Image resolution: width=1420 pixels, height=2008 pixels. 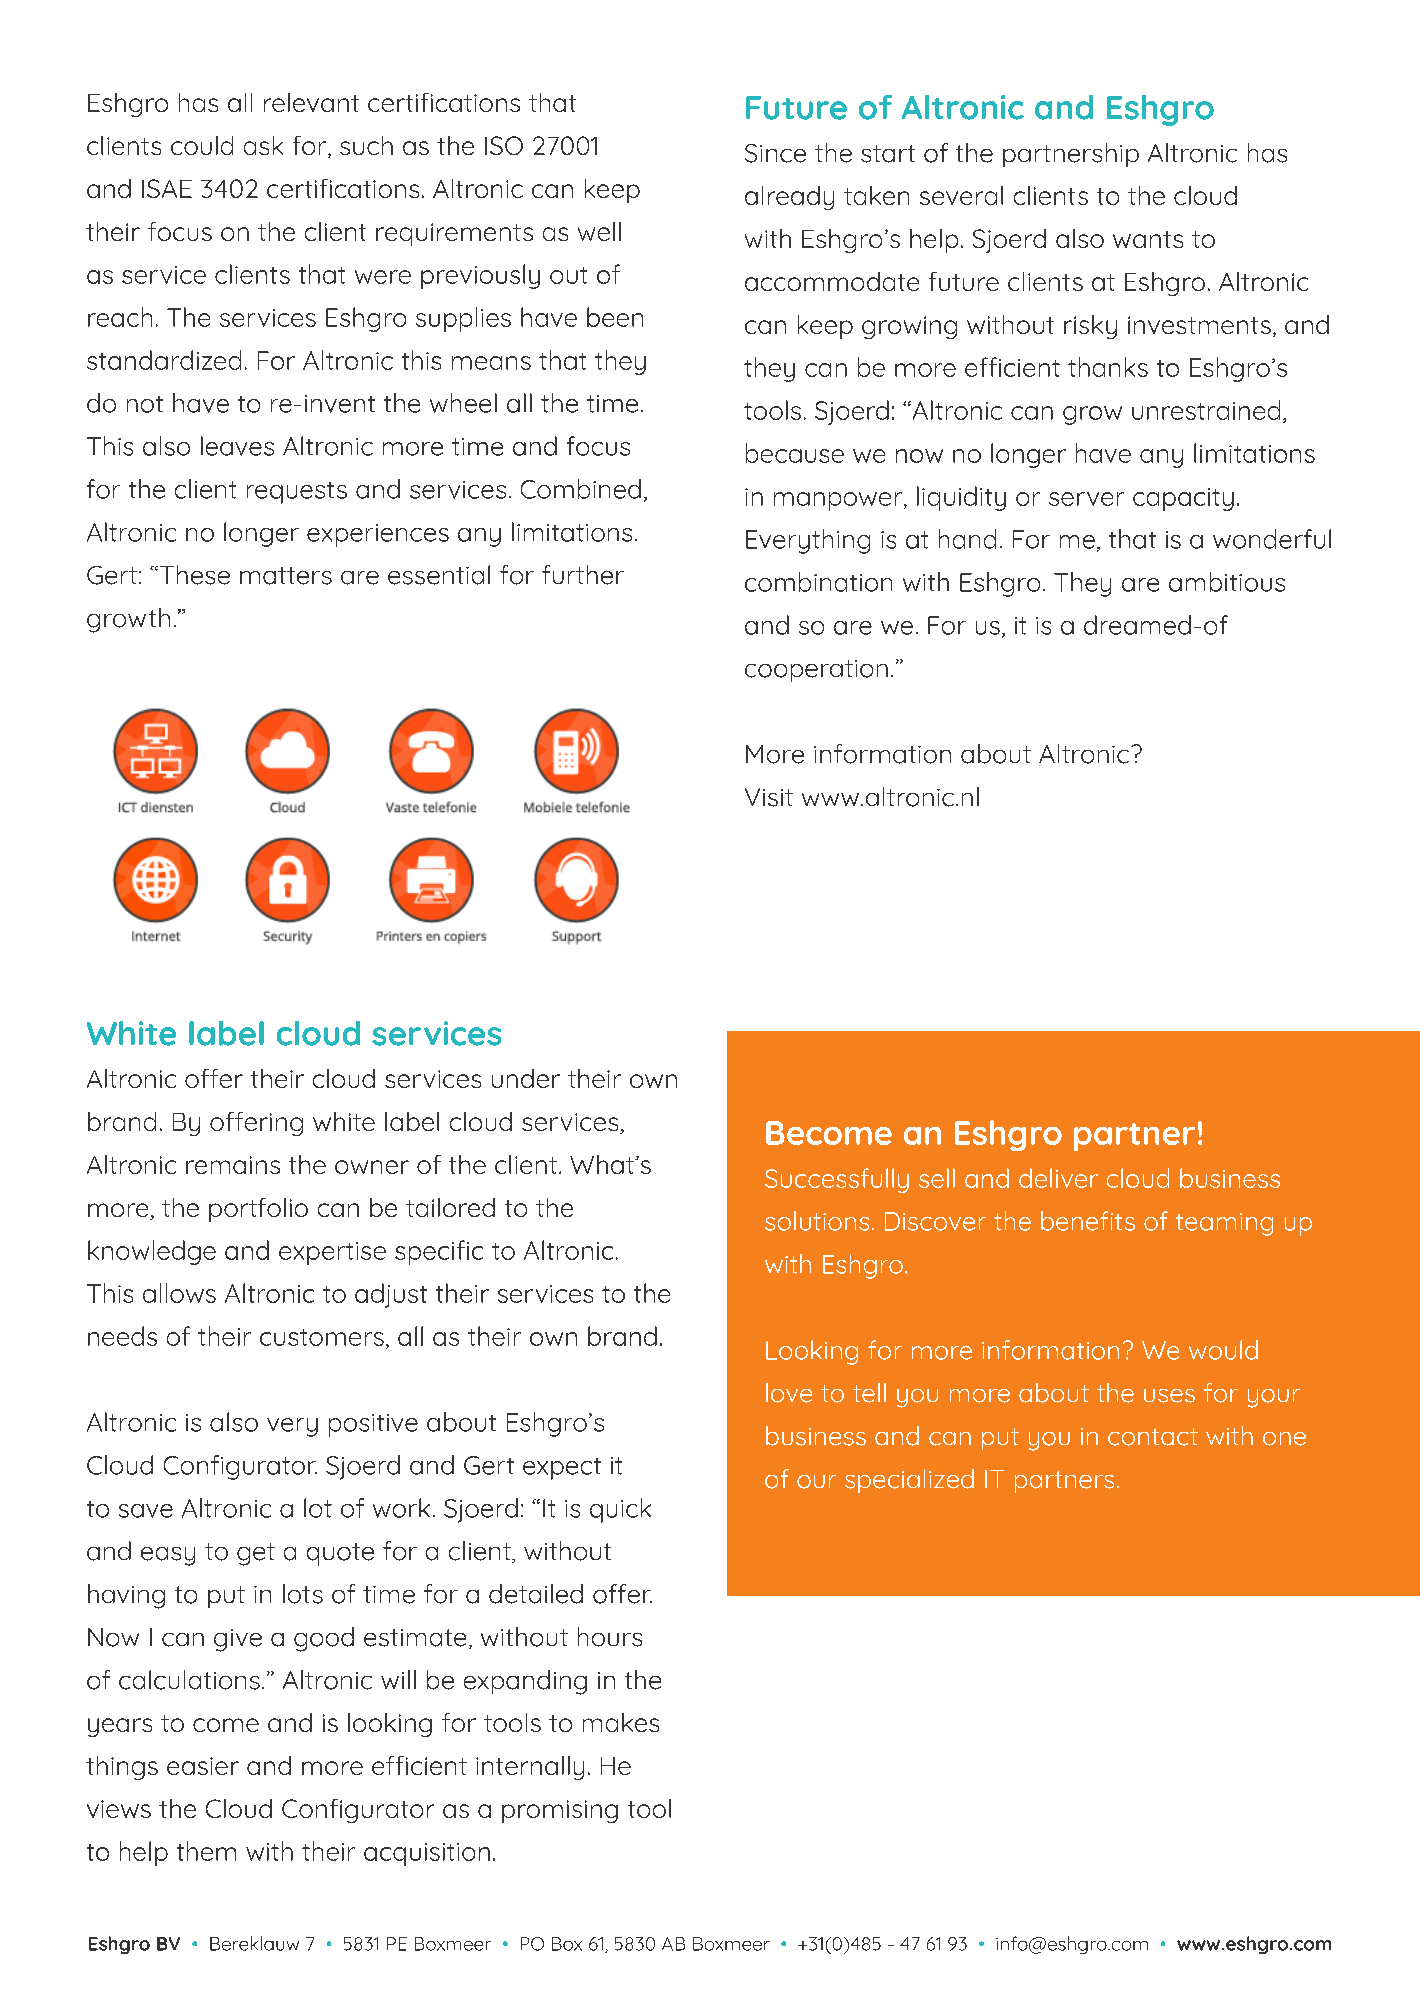 I want to click on easier, so click(x=203, y=1766).
